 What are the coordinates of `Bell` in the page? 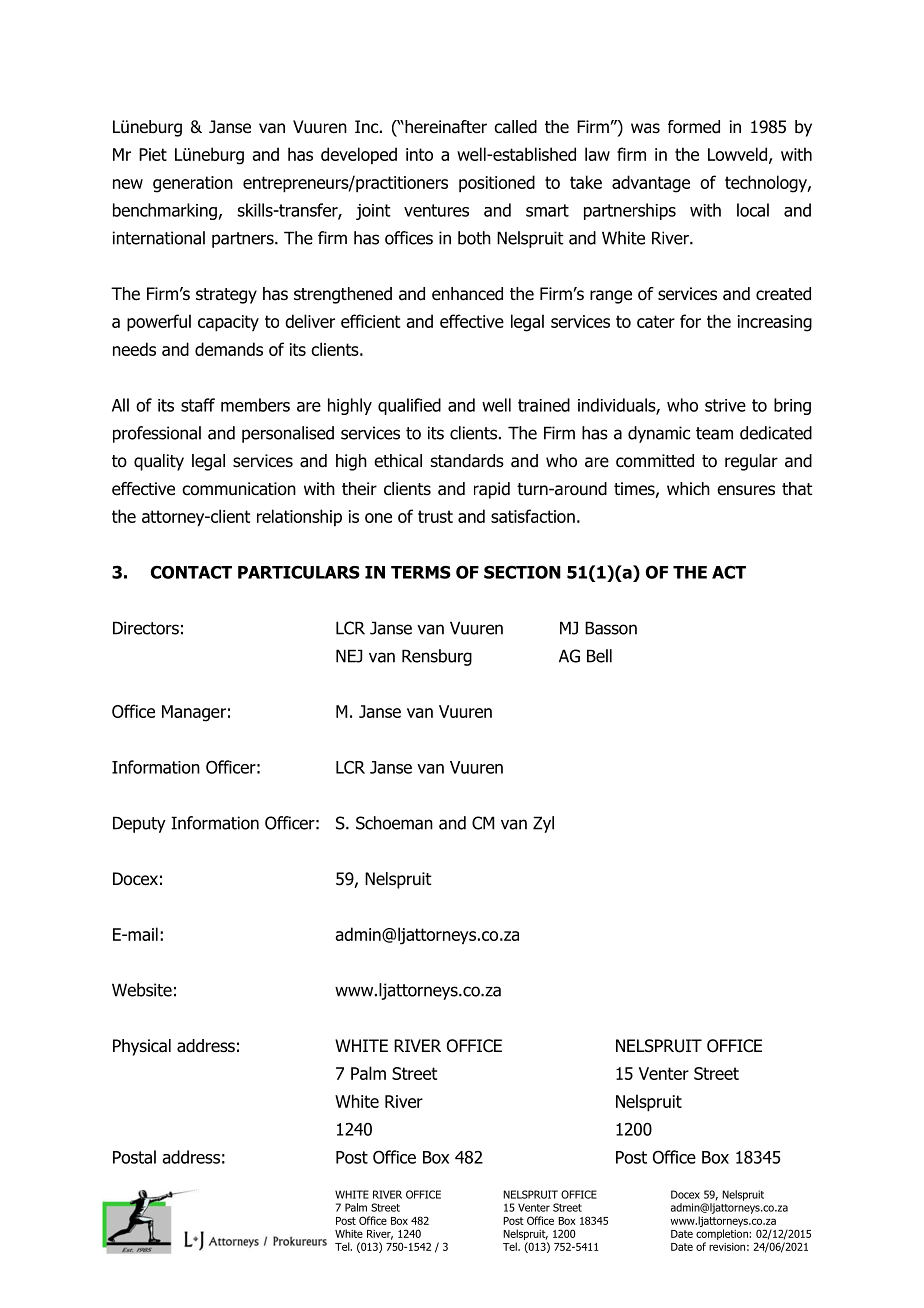 It's located at (599, 656).
